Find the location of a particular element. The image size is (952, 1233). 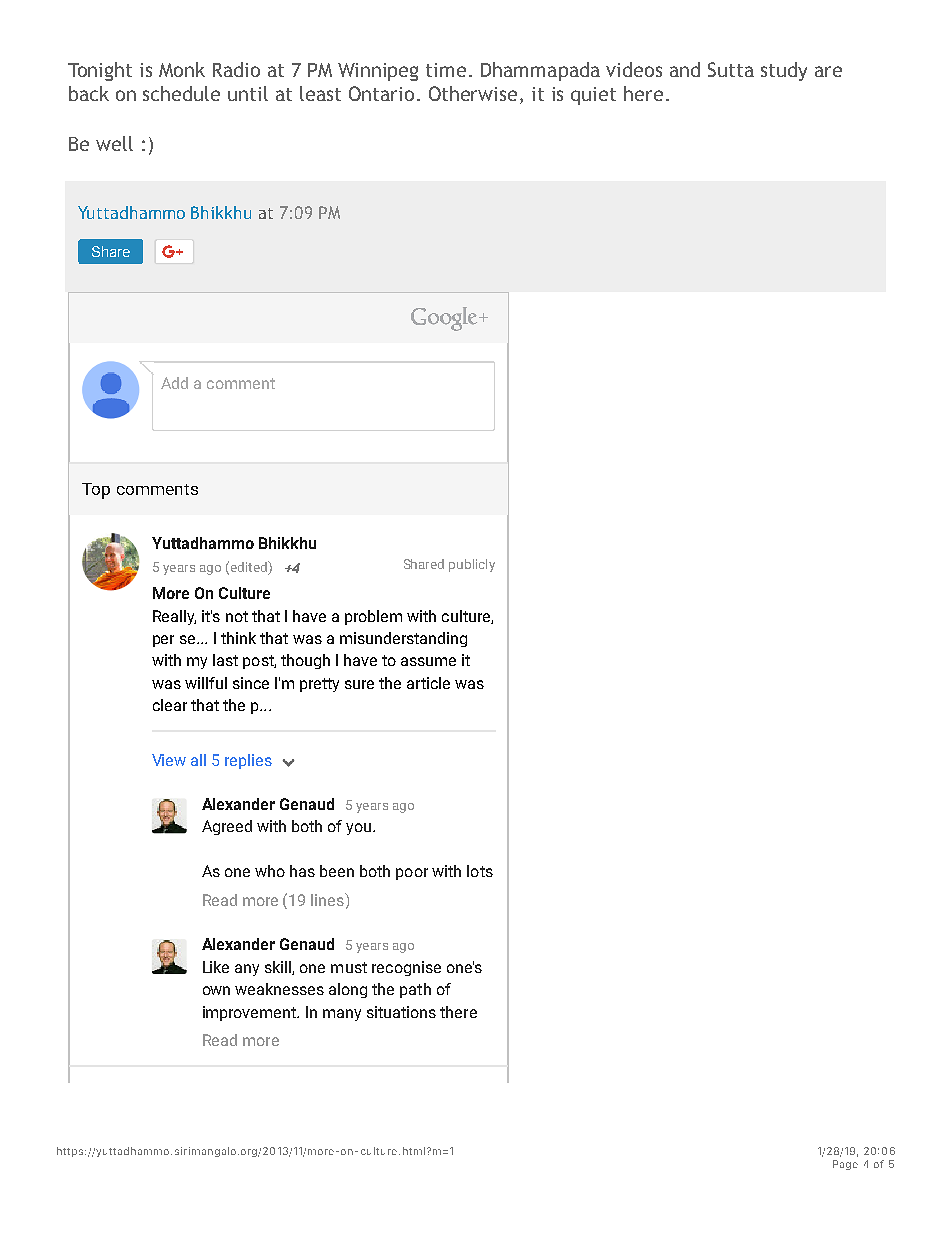

Sutta is located at coordinates (731, 69).
